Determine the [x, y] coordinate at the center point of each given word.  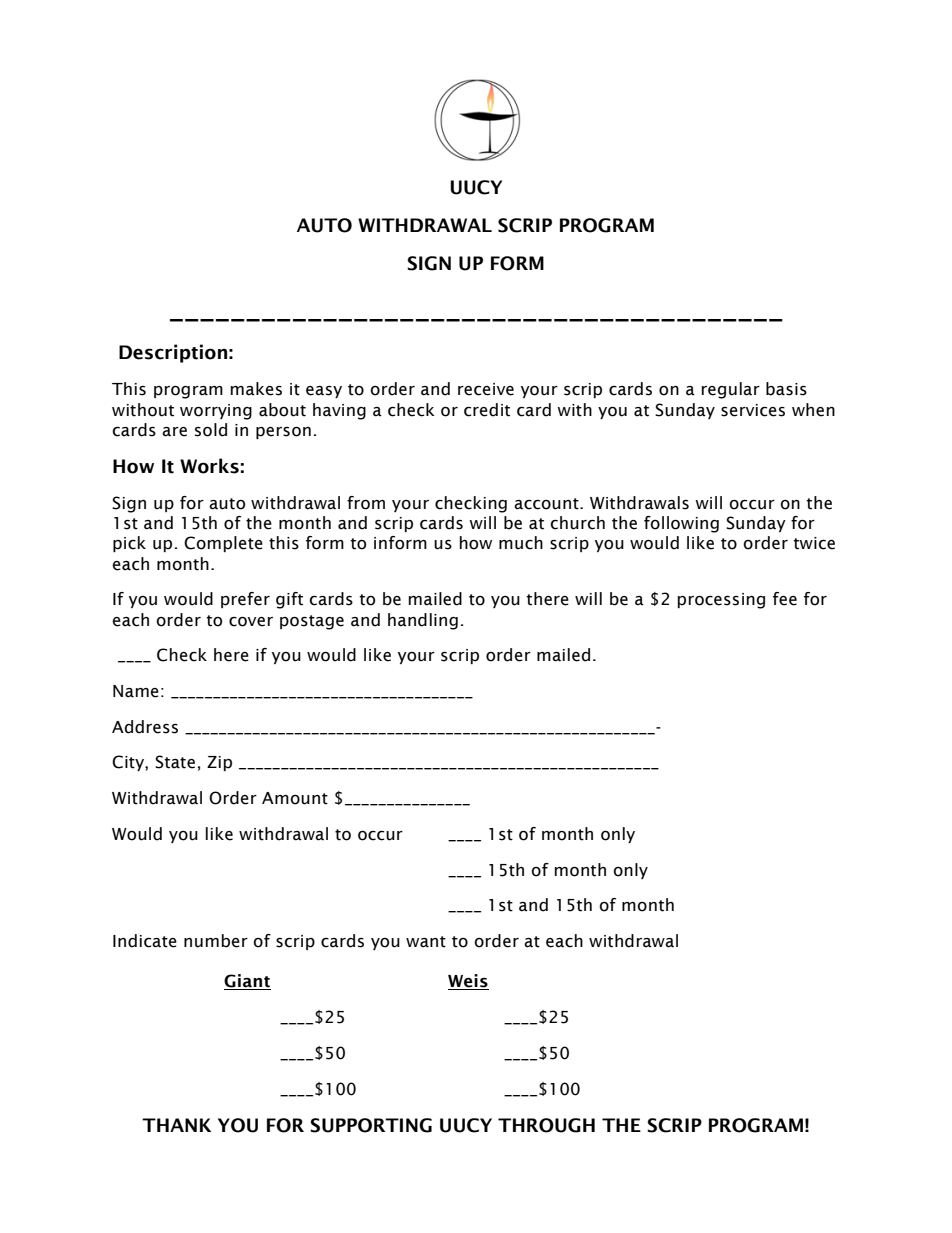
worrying [216, 412]
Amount [295, 798]
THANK [176, 1125]
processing [721, 601]
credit [487, 410]
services [753, 410]
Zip [219, 763]
